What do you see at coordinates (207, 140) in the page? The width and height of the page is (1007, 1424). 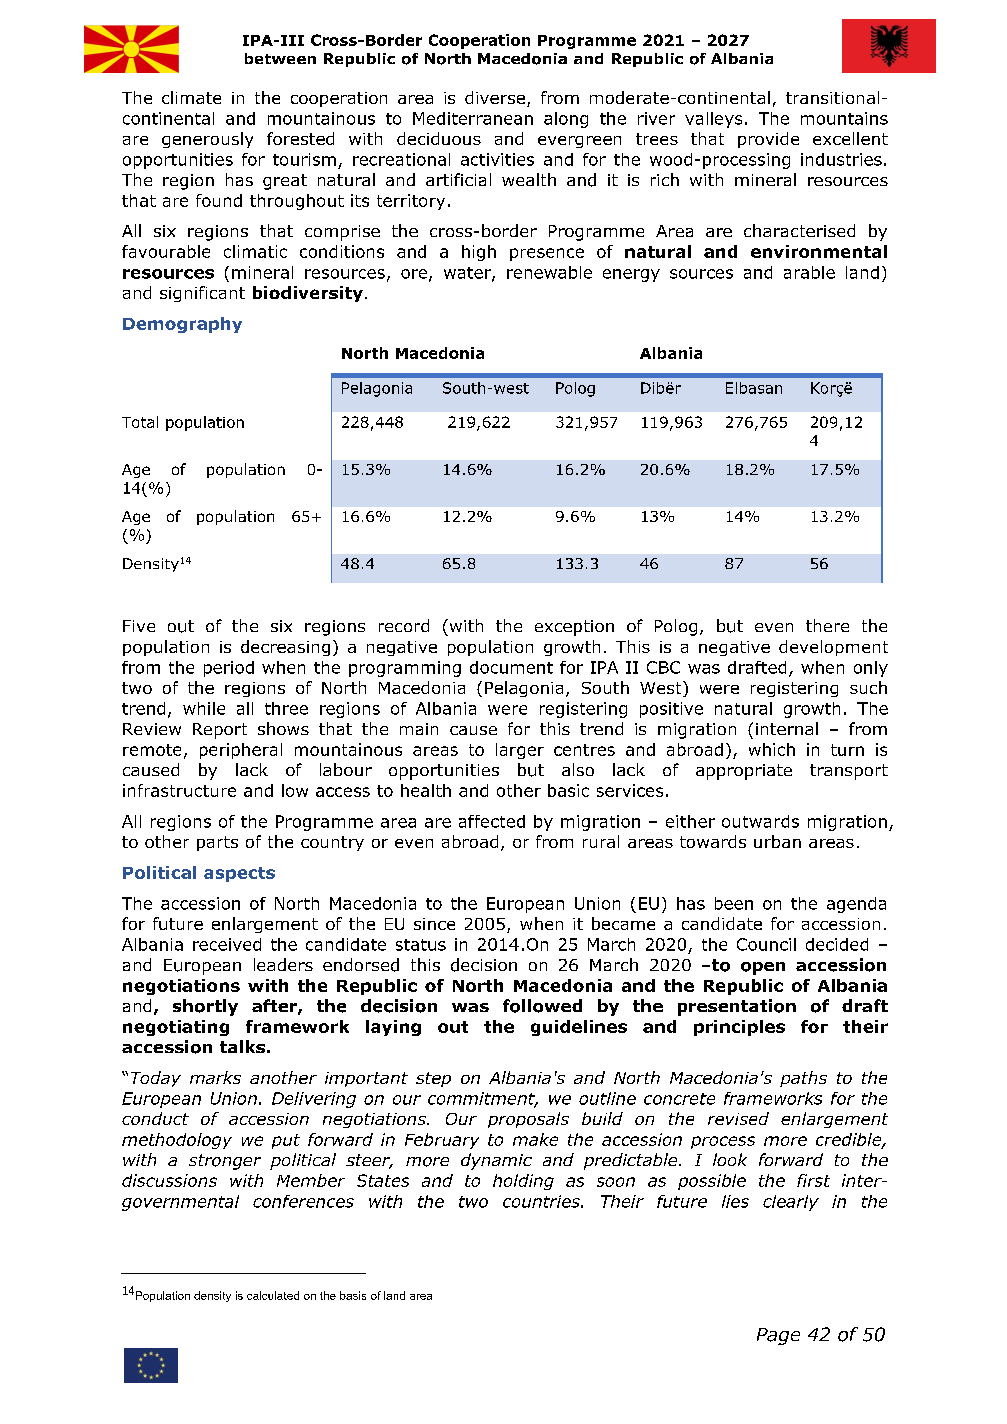 I see `generously` at bounding box center [207, 140].
